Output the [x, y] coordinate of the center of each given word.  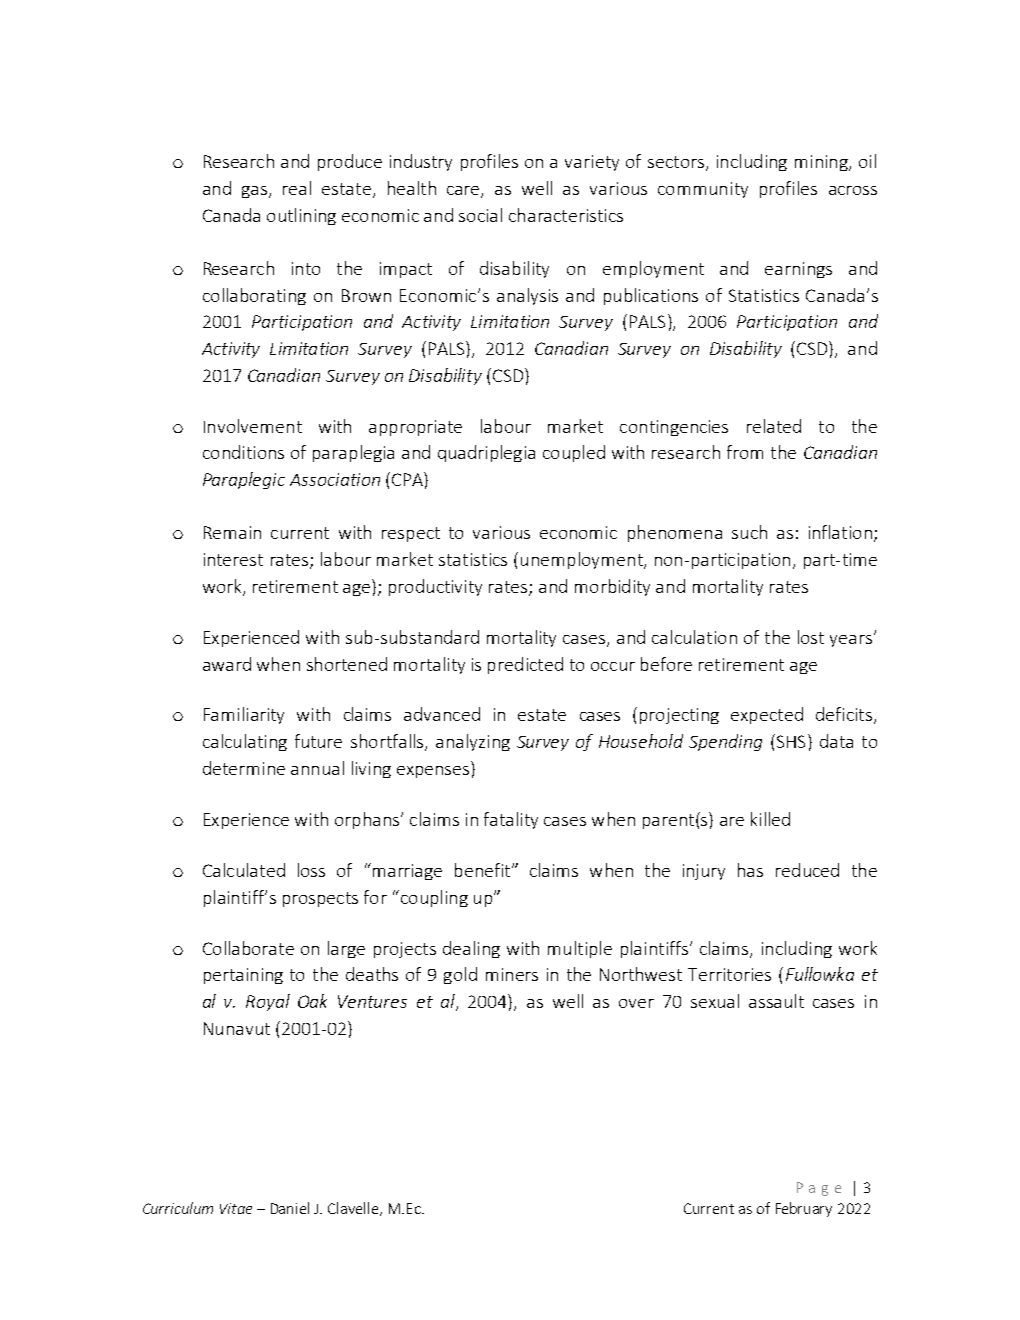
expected [767, 715]
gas [254, 192]
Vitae [236, 1208]
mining [822, 163]
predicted [525, 665]
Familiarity [244, 715]
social [480, 215]
